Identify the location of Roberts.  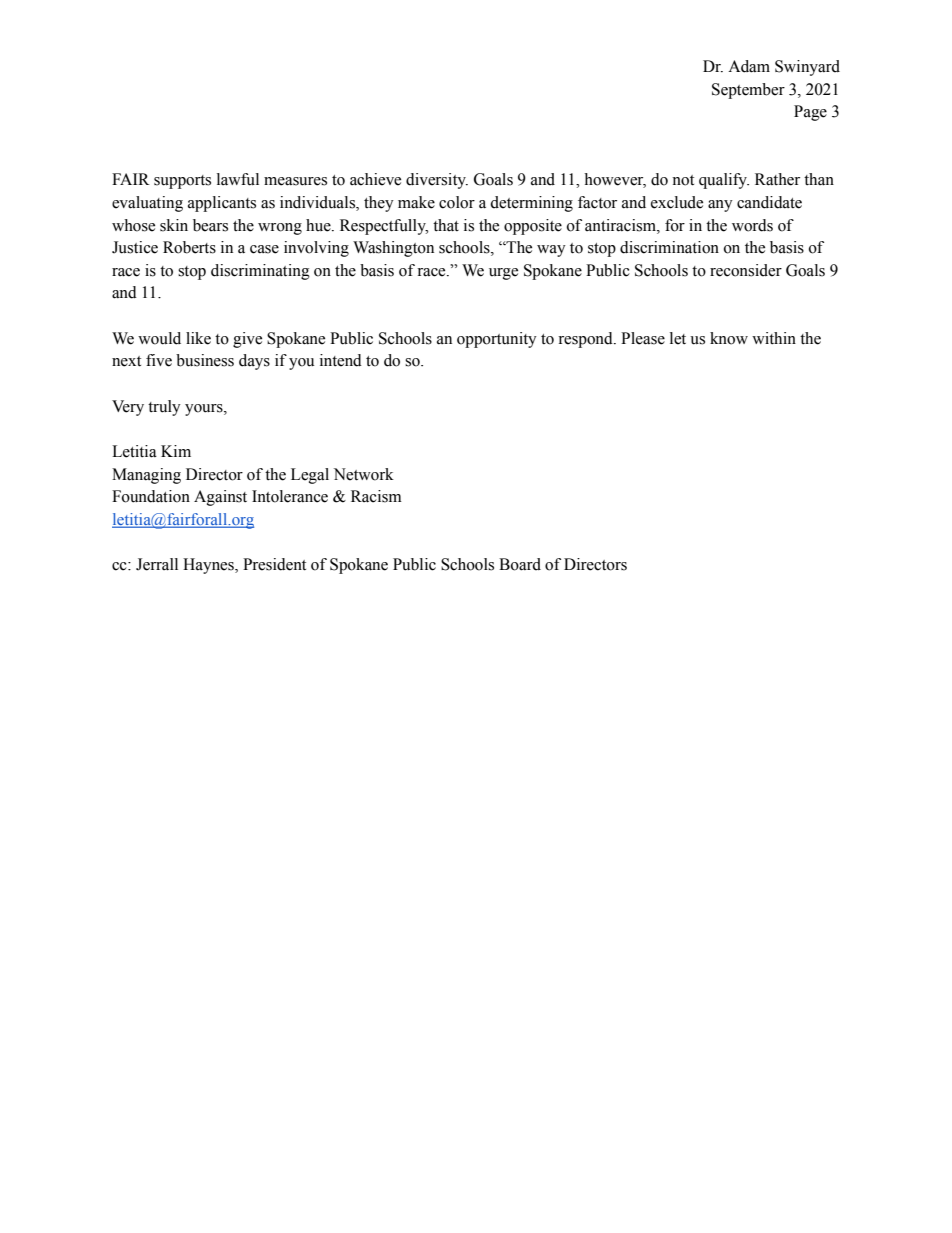
(189, 247).
